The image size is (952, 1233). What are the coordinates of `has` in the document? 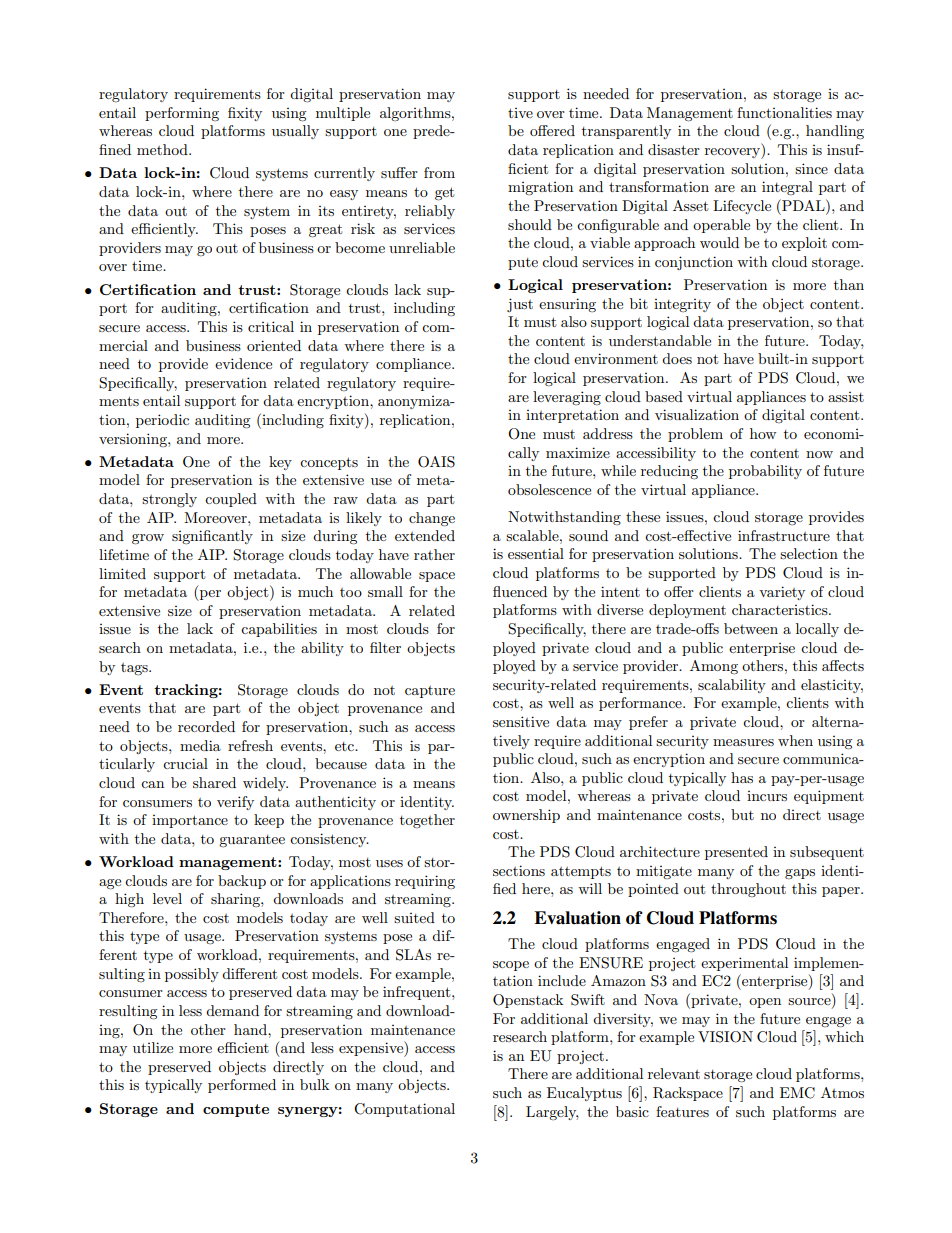 It's located at (742, 777).
